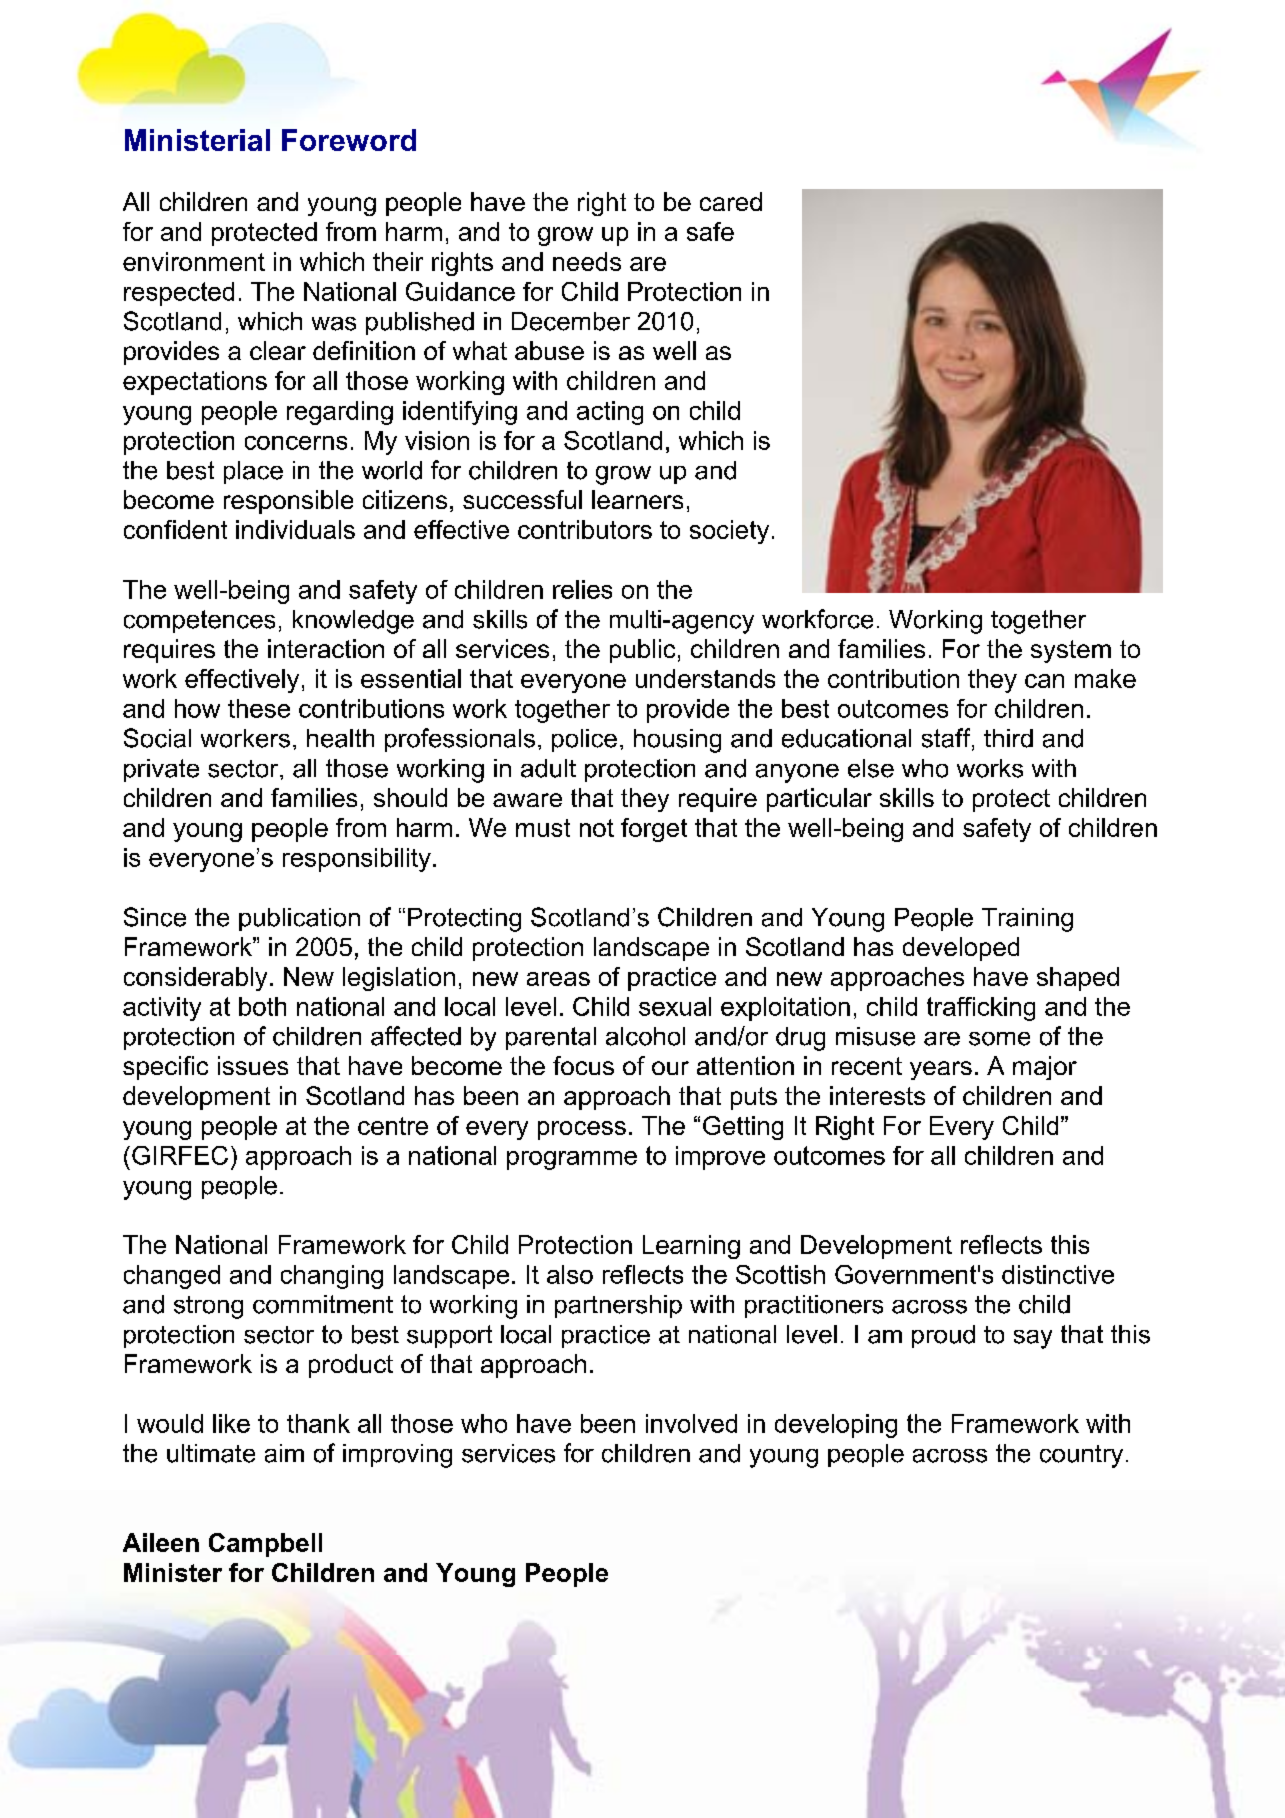 The height and width of the screenshot is (1818, 1285). What do you see at coordinates (265, 1545) in the screenshot?
I see `Campbell` at bounding box center [265, 1545].
